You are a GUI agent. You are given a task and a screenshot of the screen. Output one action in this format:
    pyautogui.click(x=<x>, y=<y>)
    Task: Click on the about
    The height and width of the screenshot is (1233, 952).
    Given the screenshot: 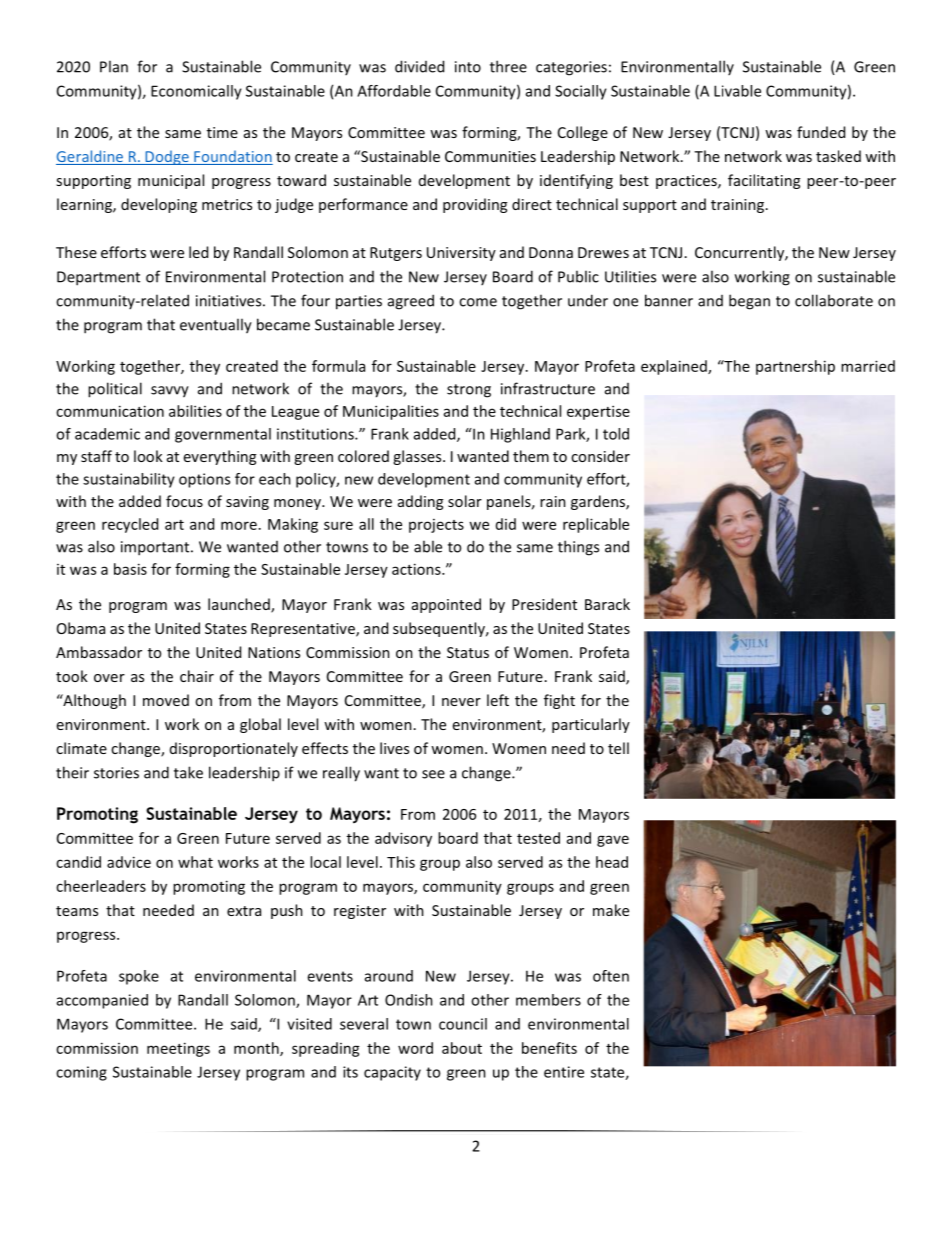 What is the action you would take?
    pyautogui.click(x=462, y=1048)
